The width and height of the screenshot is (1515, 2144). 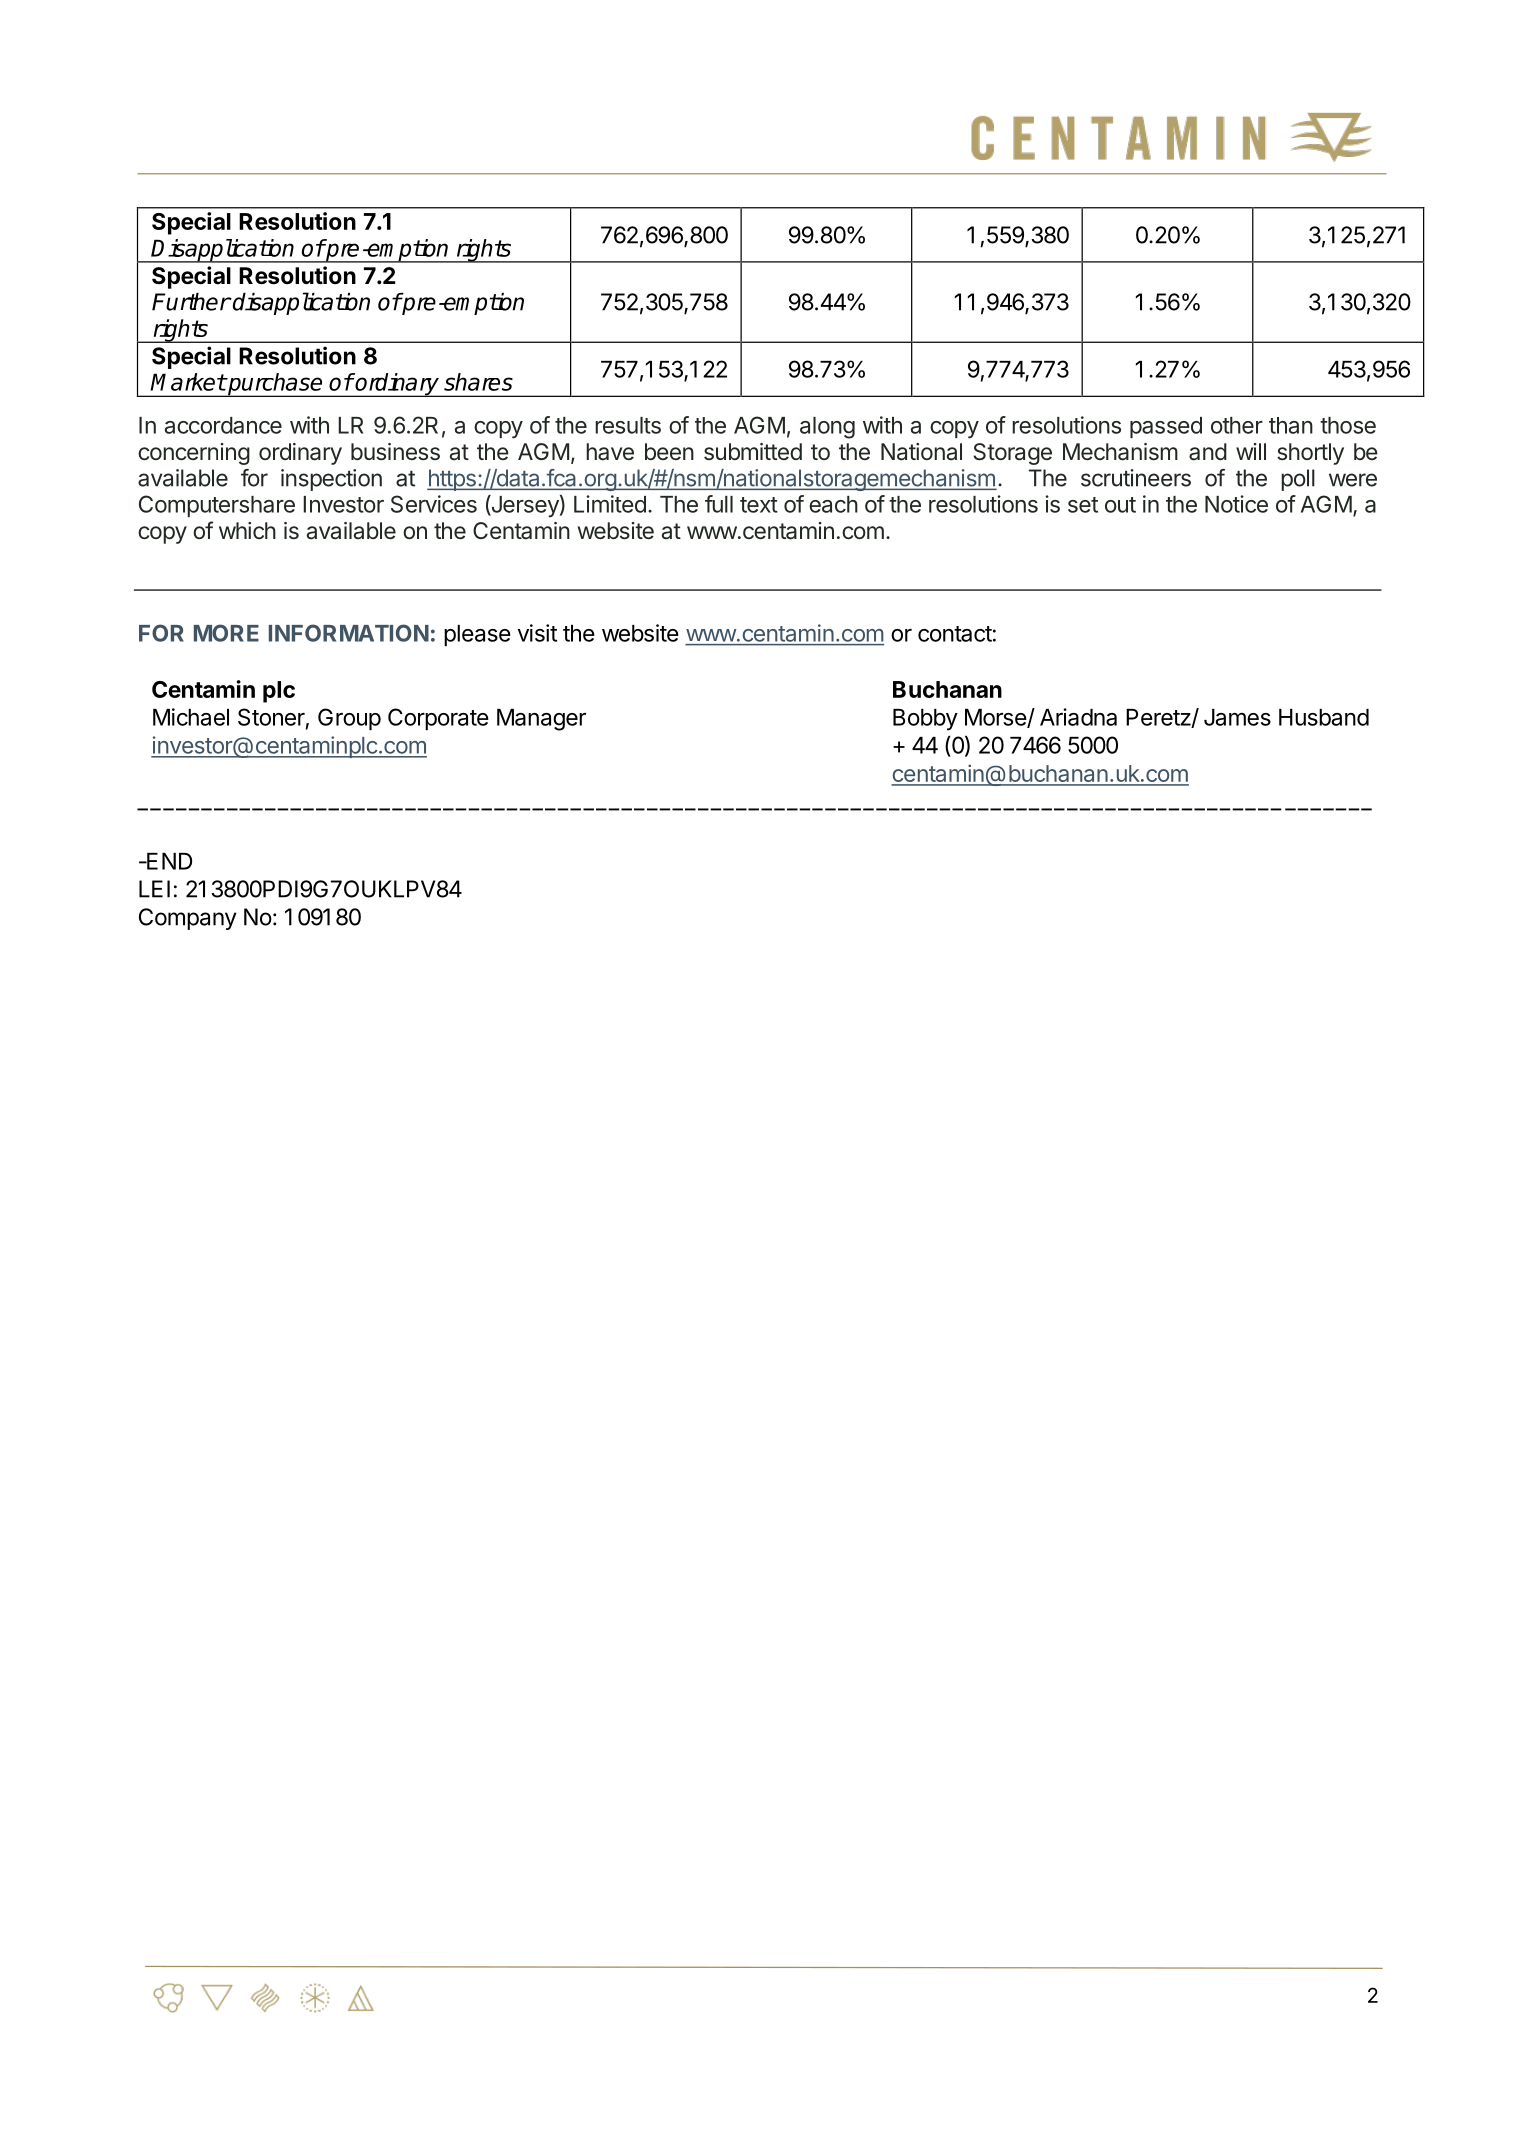 What do you see at coordinates (478, 382) in the screenshot?
I see `shares` at bounding box center [478, 382].
